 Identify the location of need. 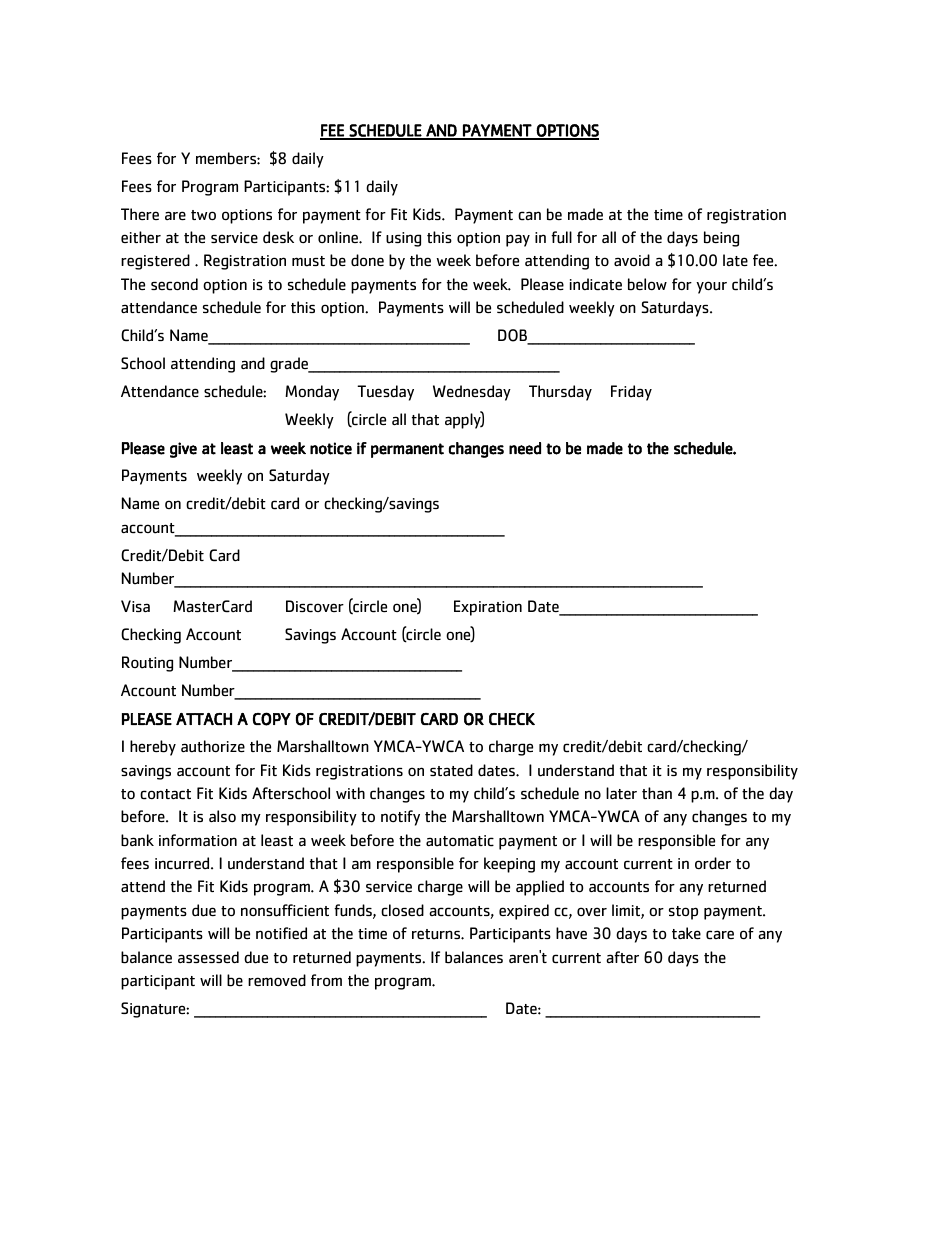
(525, 448).
